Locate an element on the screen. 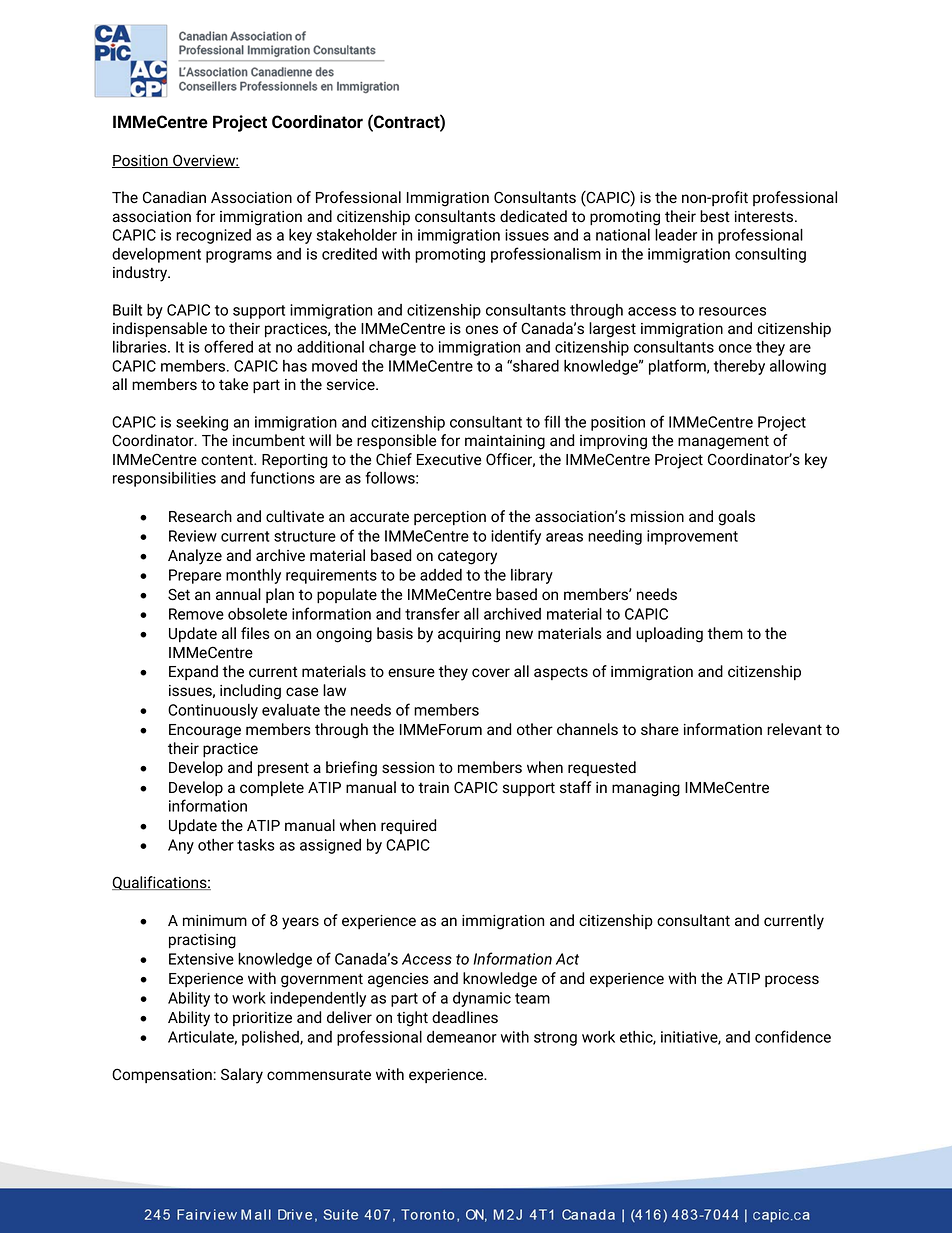 This screenshot has height=1233, width=952. demeanor is located at coordinates (462, 1037).
